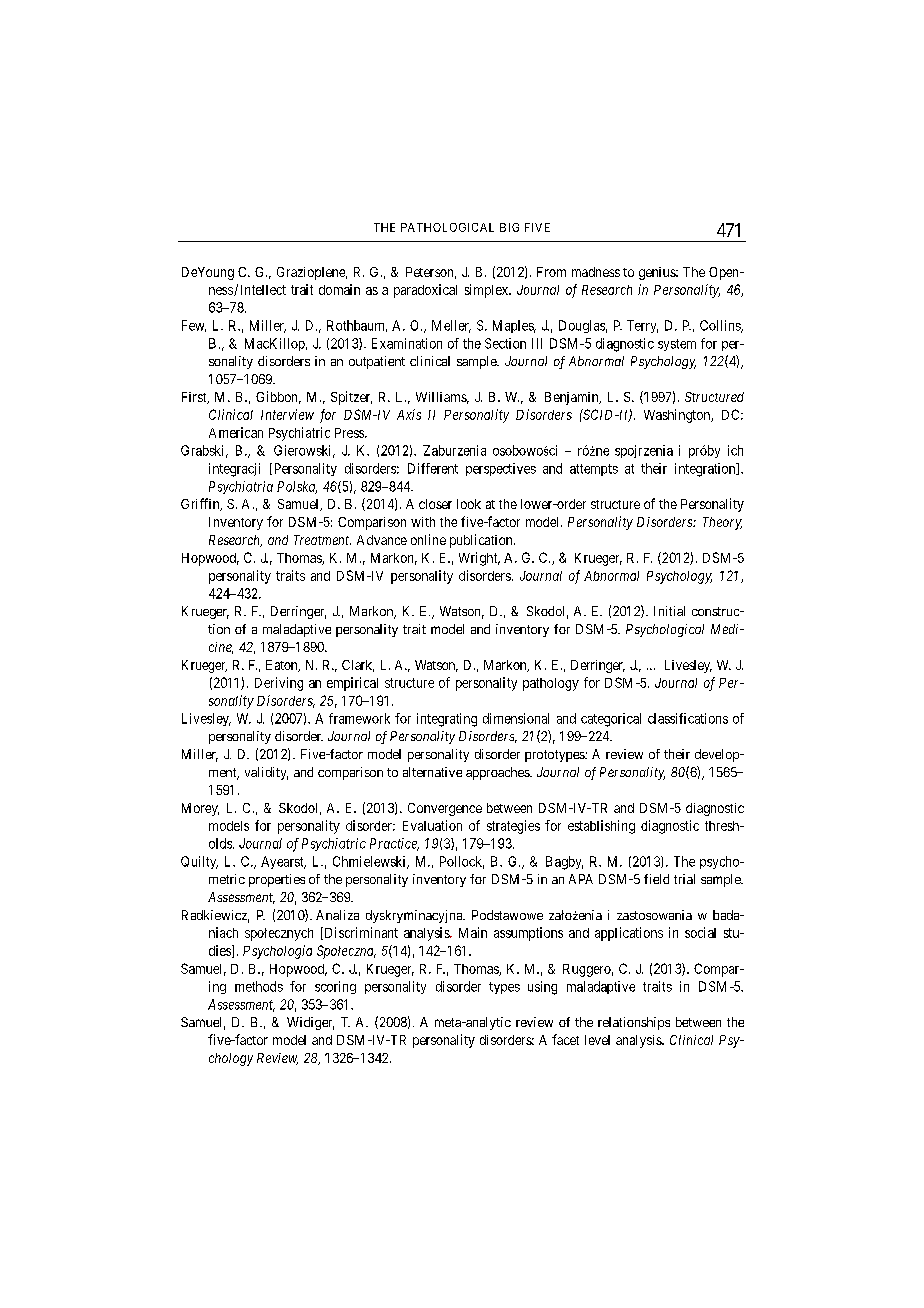 The width and height of the image is (924, 1308). What do you see at coordinates (335, 987) in the image?
I see `scoring` at bounding box center [335, 987].
